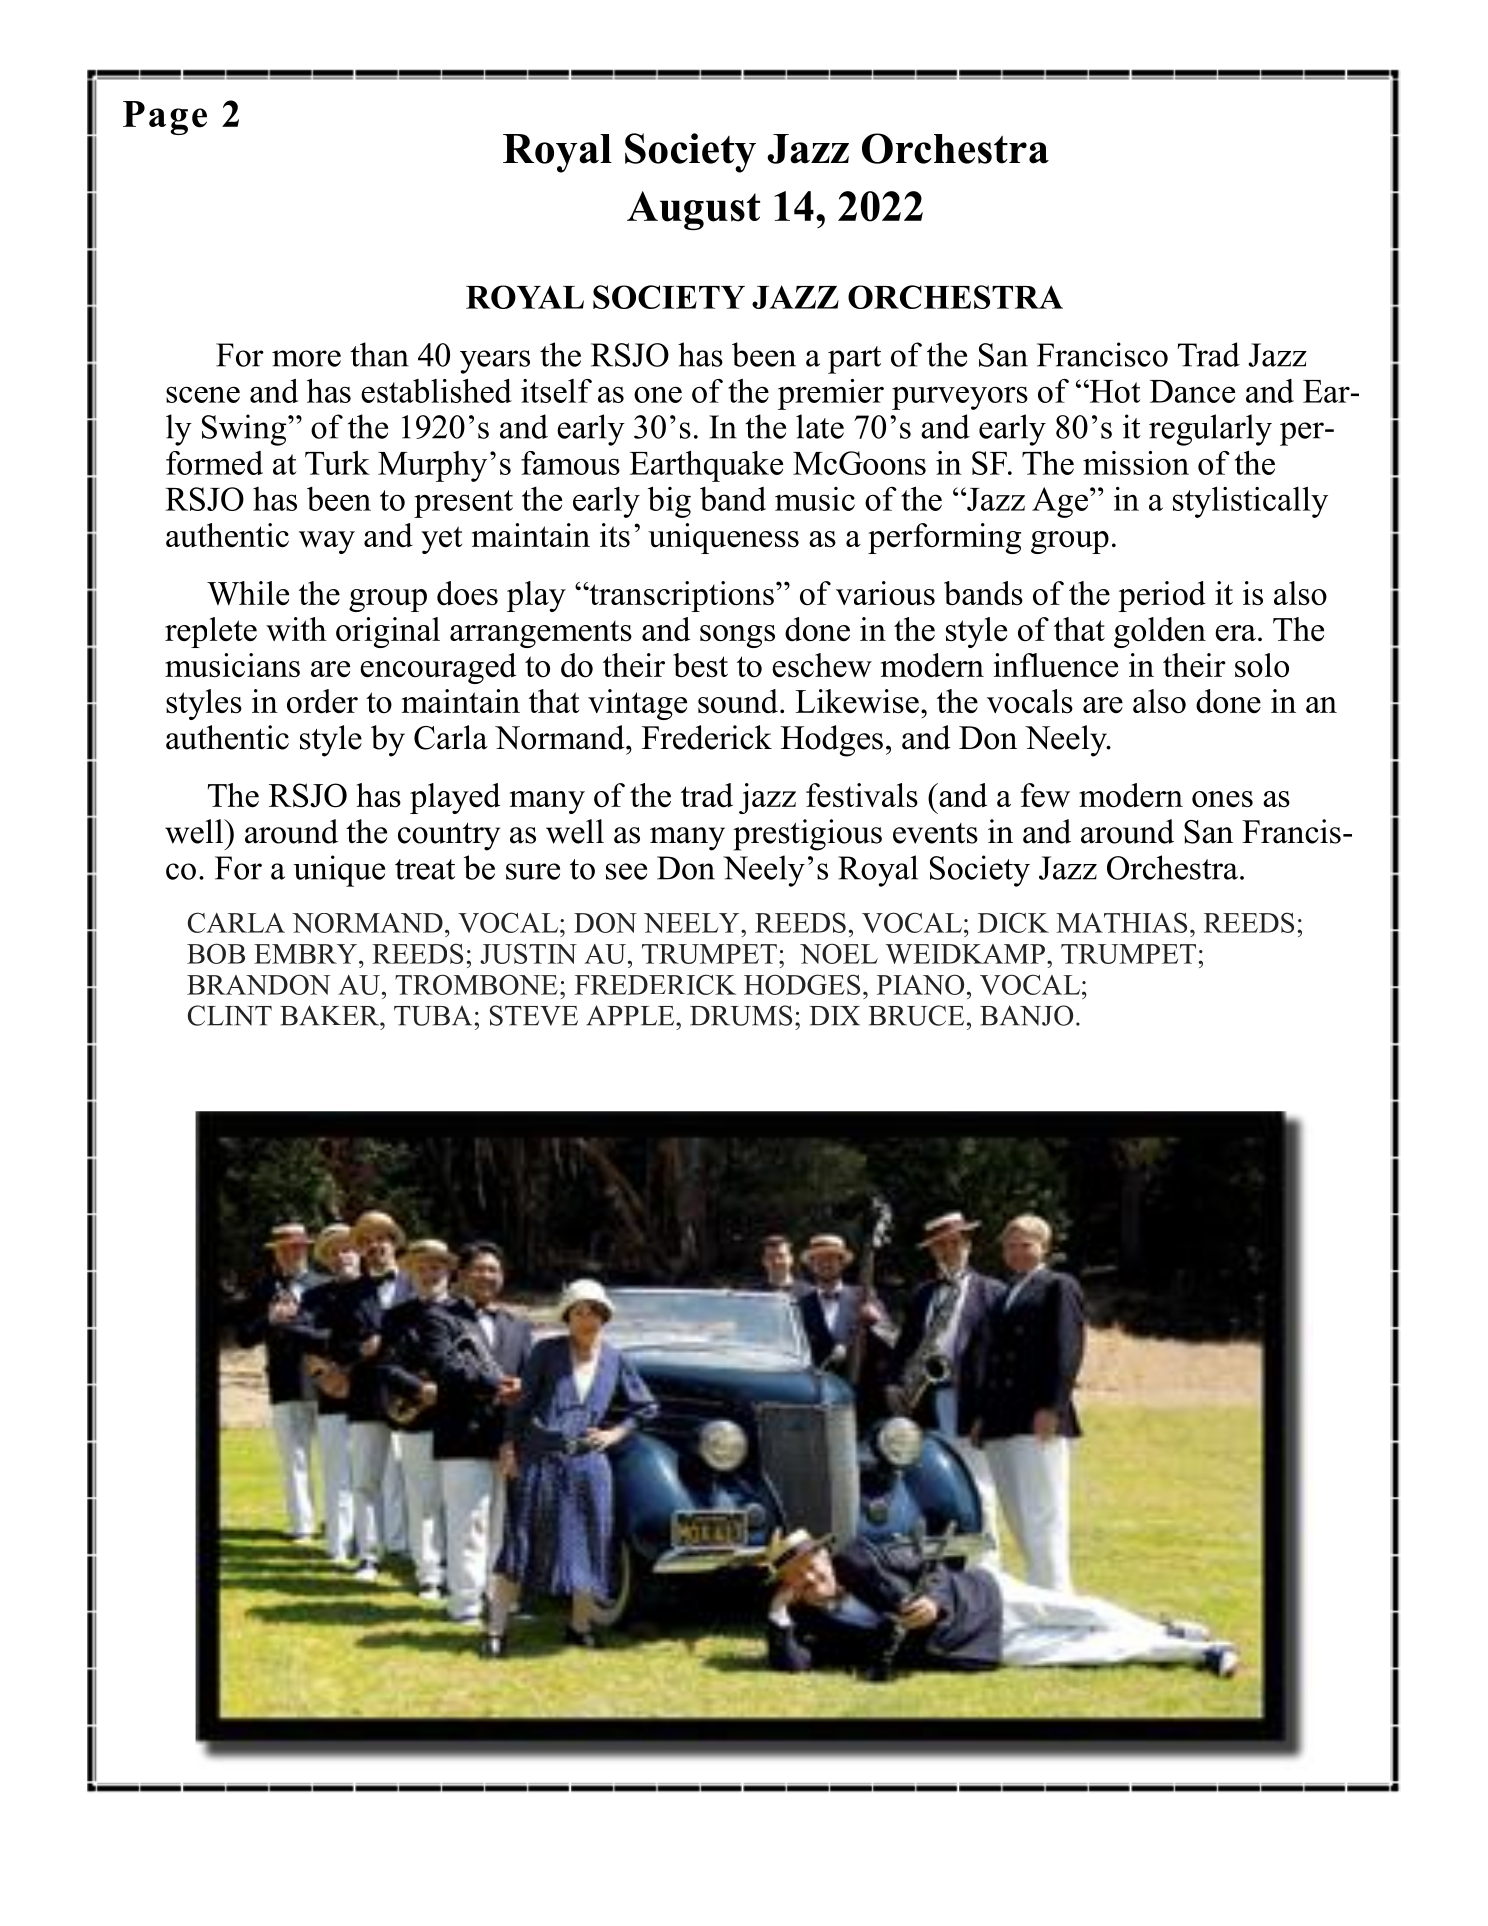 This document has height=1926, width=1488. Describe the element at coordinates (831, 394) in the document. I see `premier` at that location.
